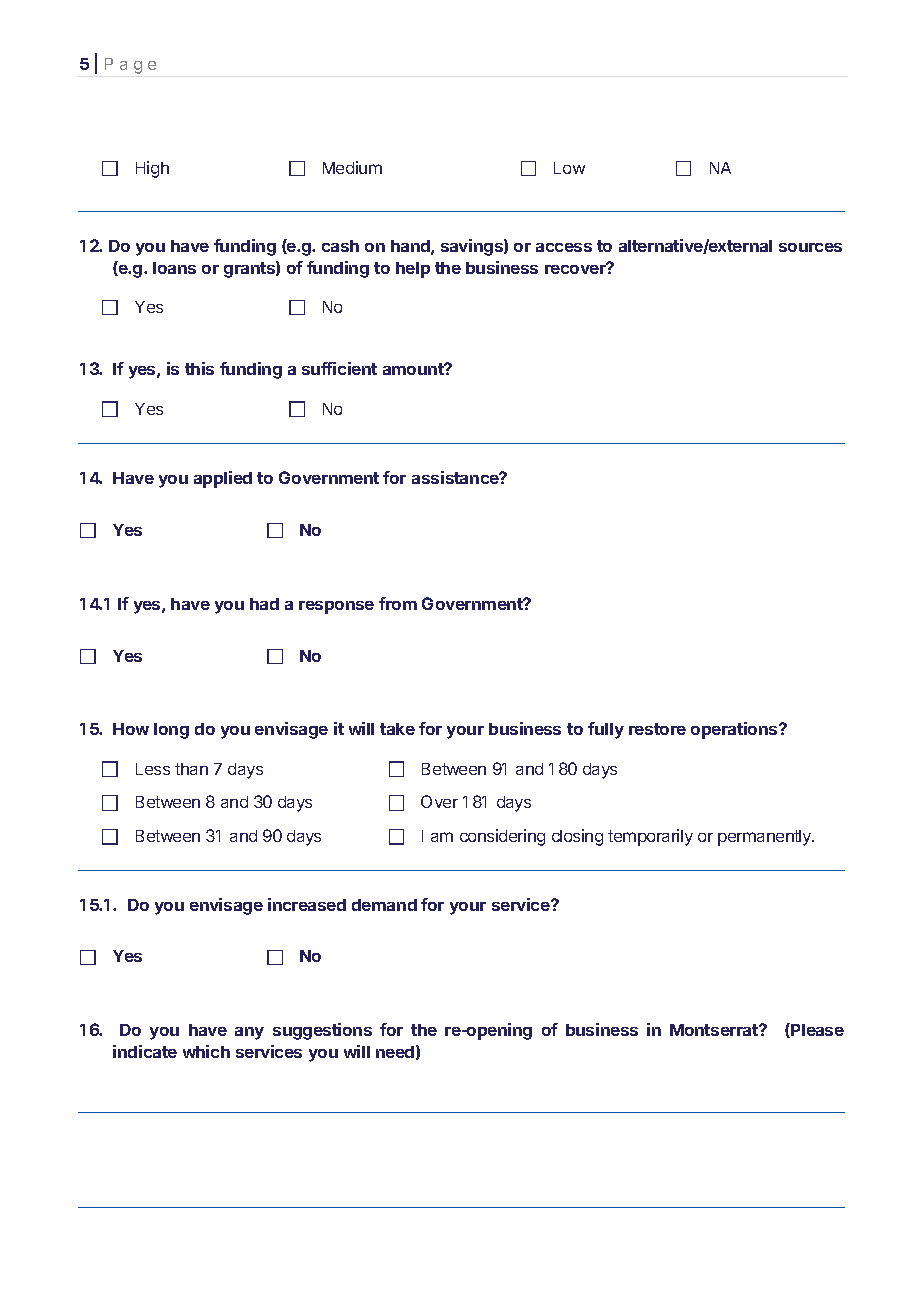 This document has height=1308, width=924. I want to click on access, so click(564, 247).
